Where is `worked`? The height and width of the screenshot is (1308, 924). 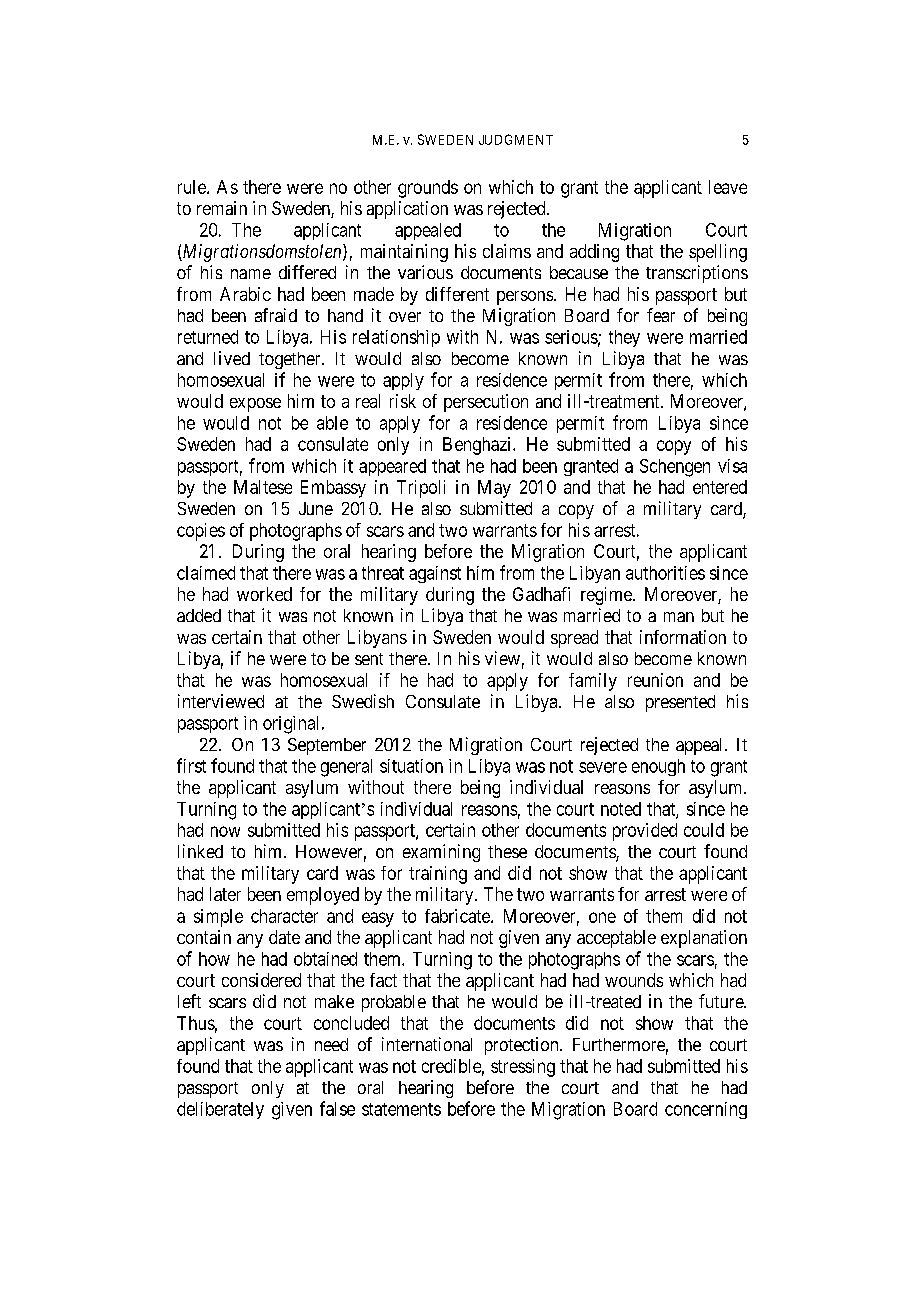 worked is located at coordinates (264, 594).
